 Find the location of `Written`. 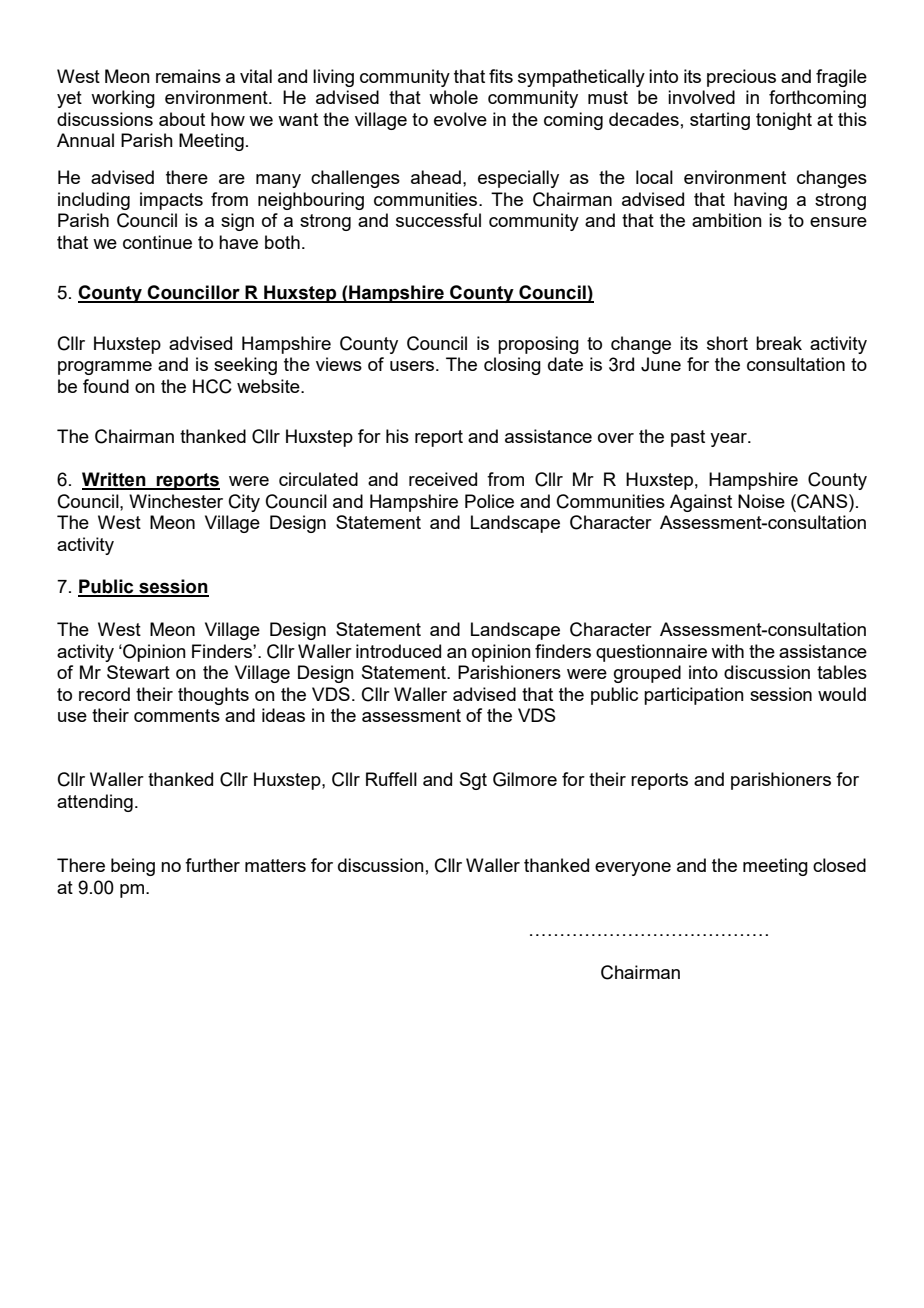

Written is located at coordinates (115, 480).
